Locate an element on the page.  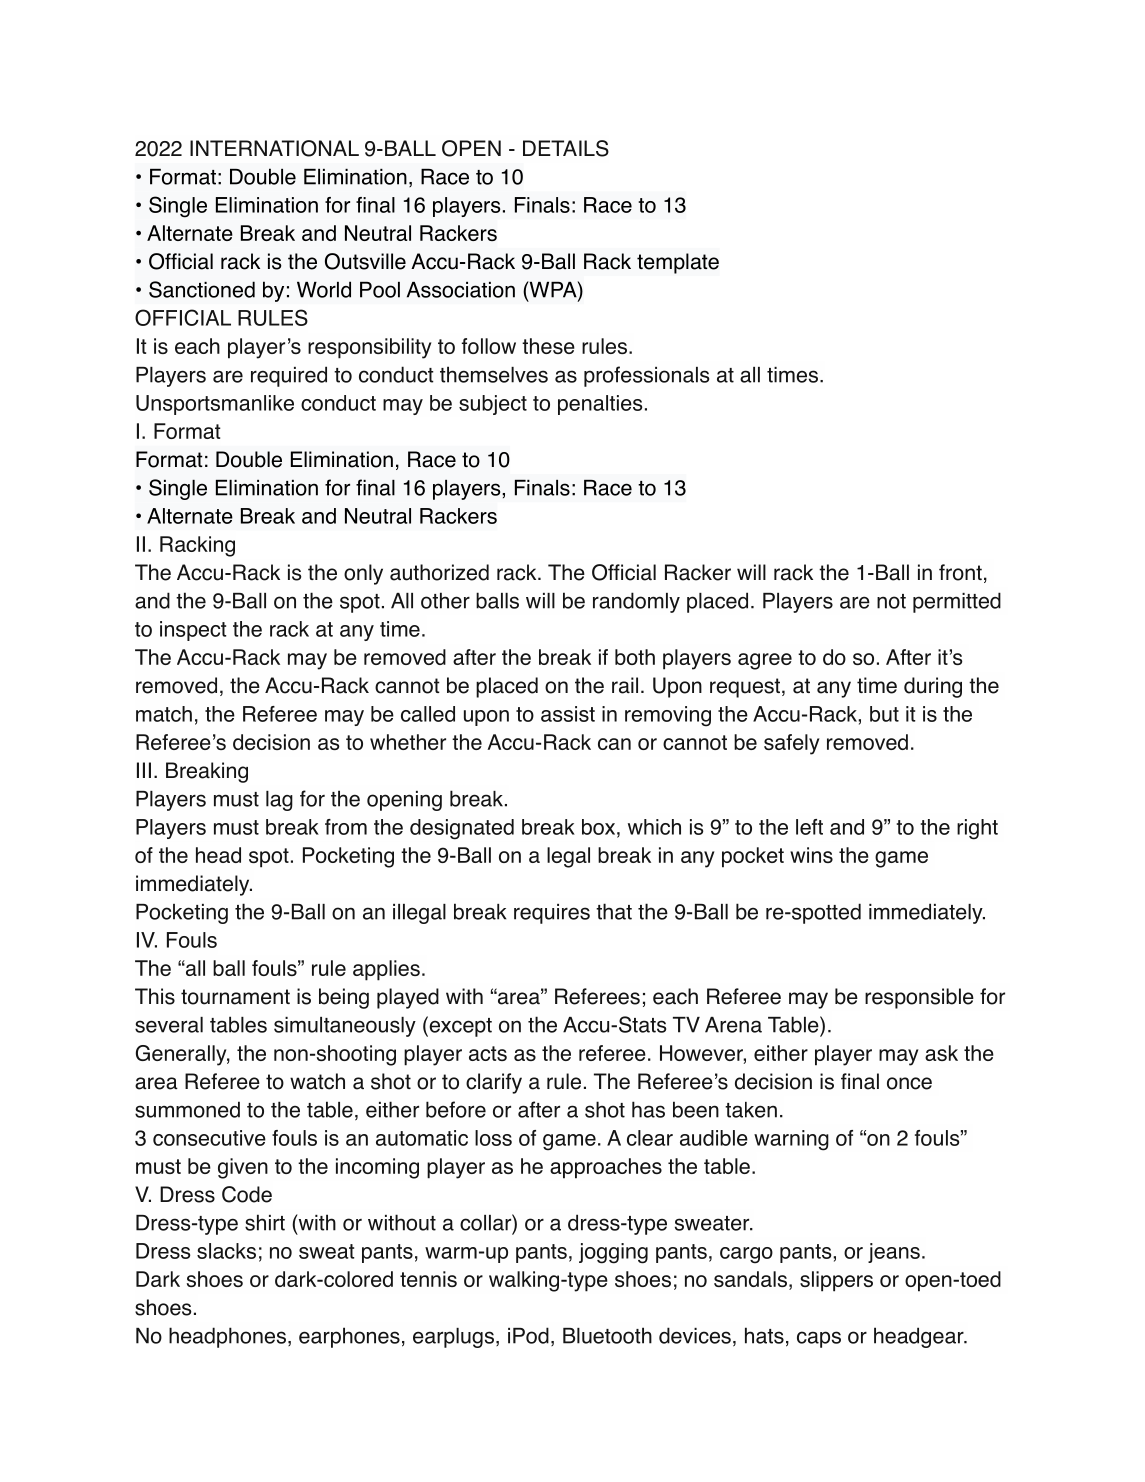
penalties is located at coordinates (600, 405).
